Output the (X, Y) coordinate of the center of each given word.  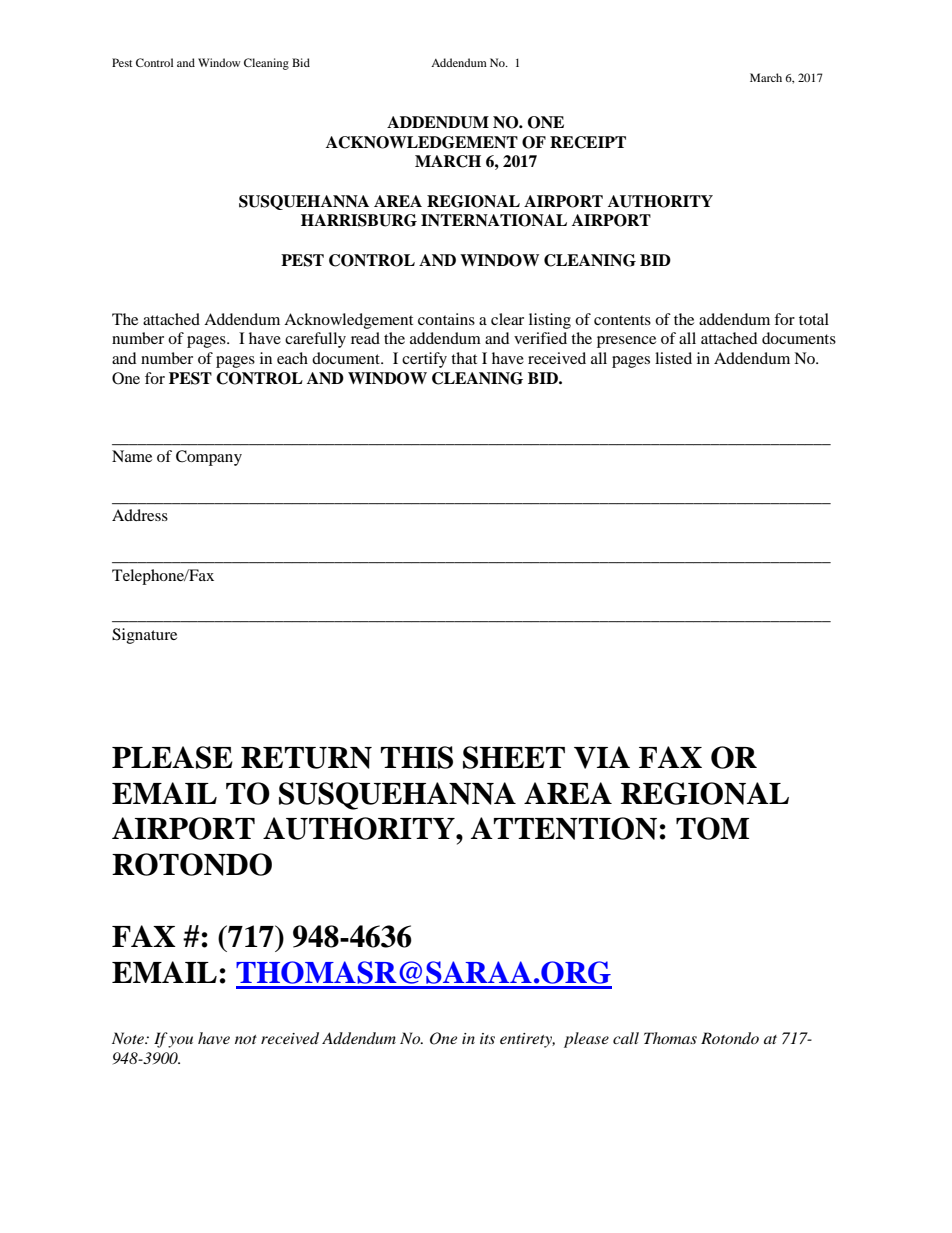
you (180, 1042)
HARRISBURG (359, 220)
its (487, 1038)
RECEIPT (588, 142)
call (626, 1038)
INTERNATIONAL (494, 220)
